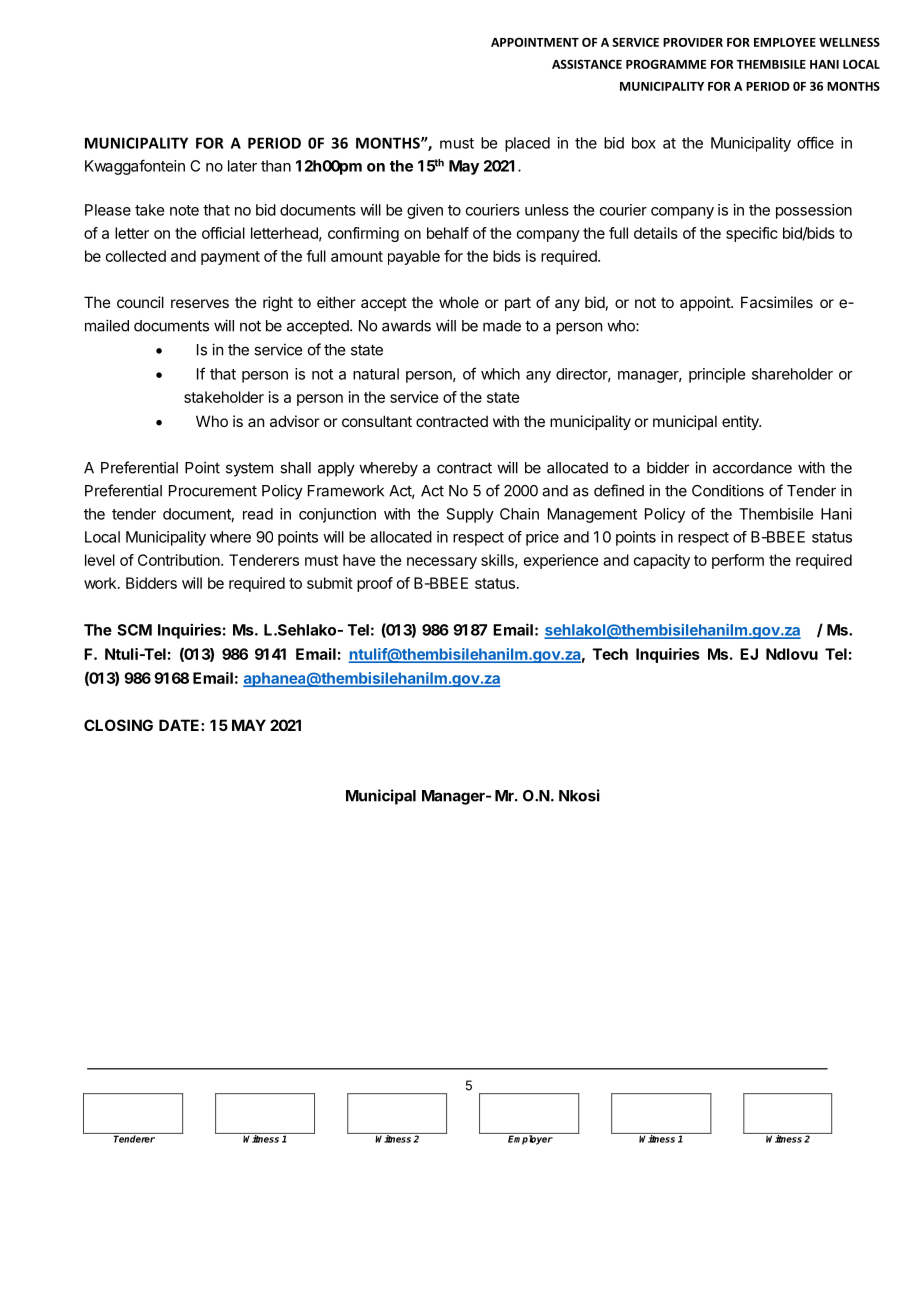 This document has width=924, height=1308. Describe the element at coordinates (527, 144) in the document. I see `placed` at that location.
